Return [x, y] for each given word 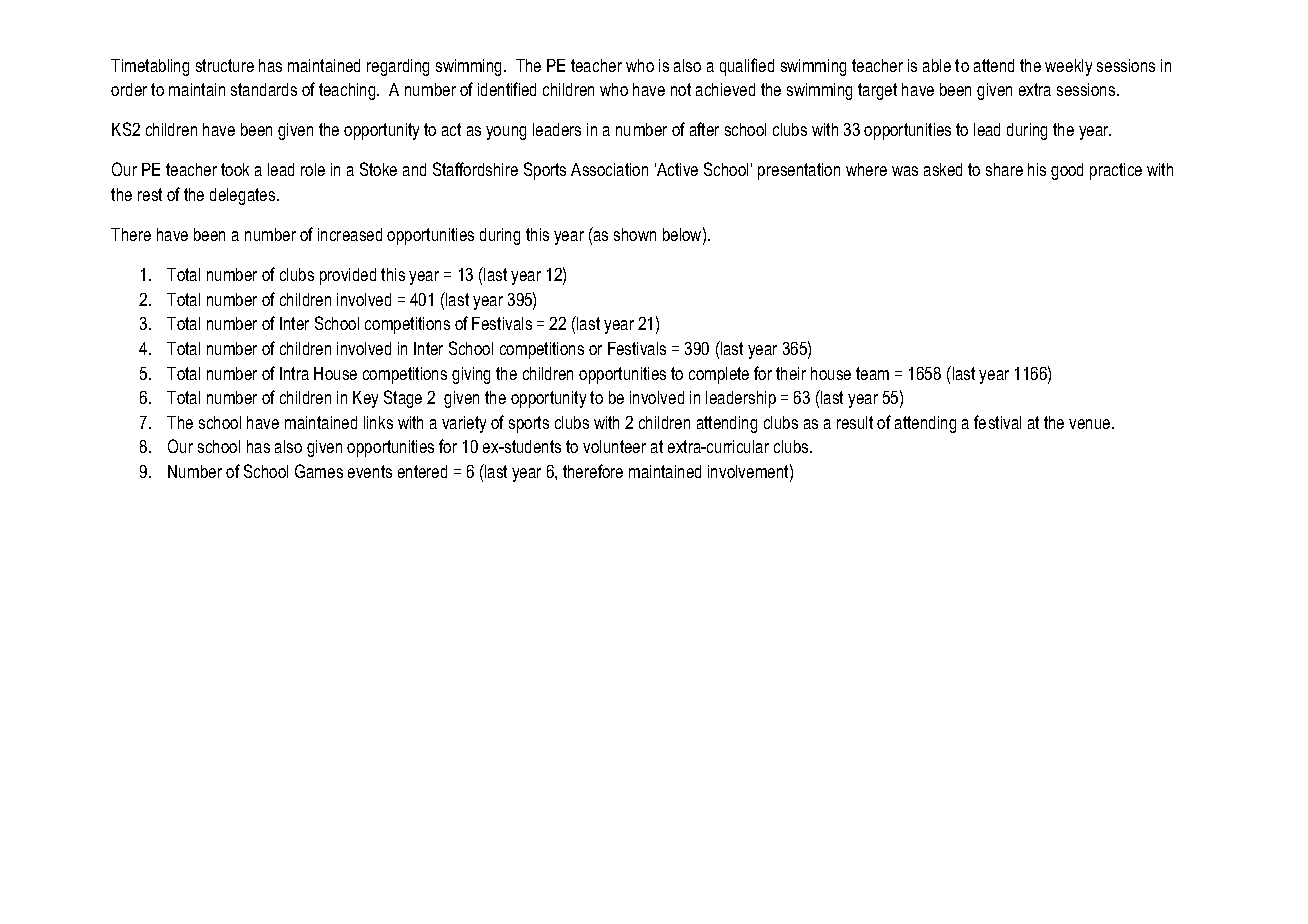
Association [609, 169]
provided [348, 276]
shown [635, 234]
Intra [294, 373]
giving [471, 375]
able [937, 65]
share [1004, 169]
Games [319, 471]
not [681, 89]
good [1067, 171]
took [235, 169]
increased [350, 234]
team [872, 373]
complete [719, 375]
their [791, 373]
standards [264, 89]
